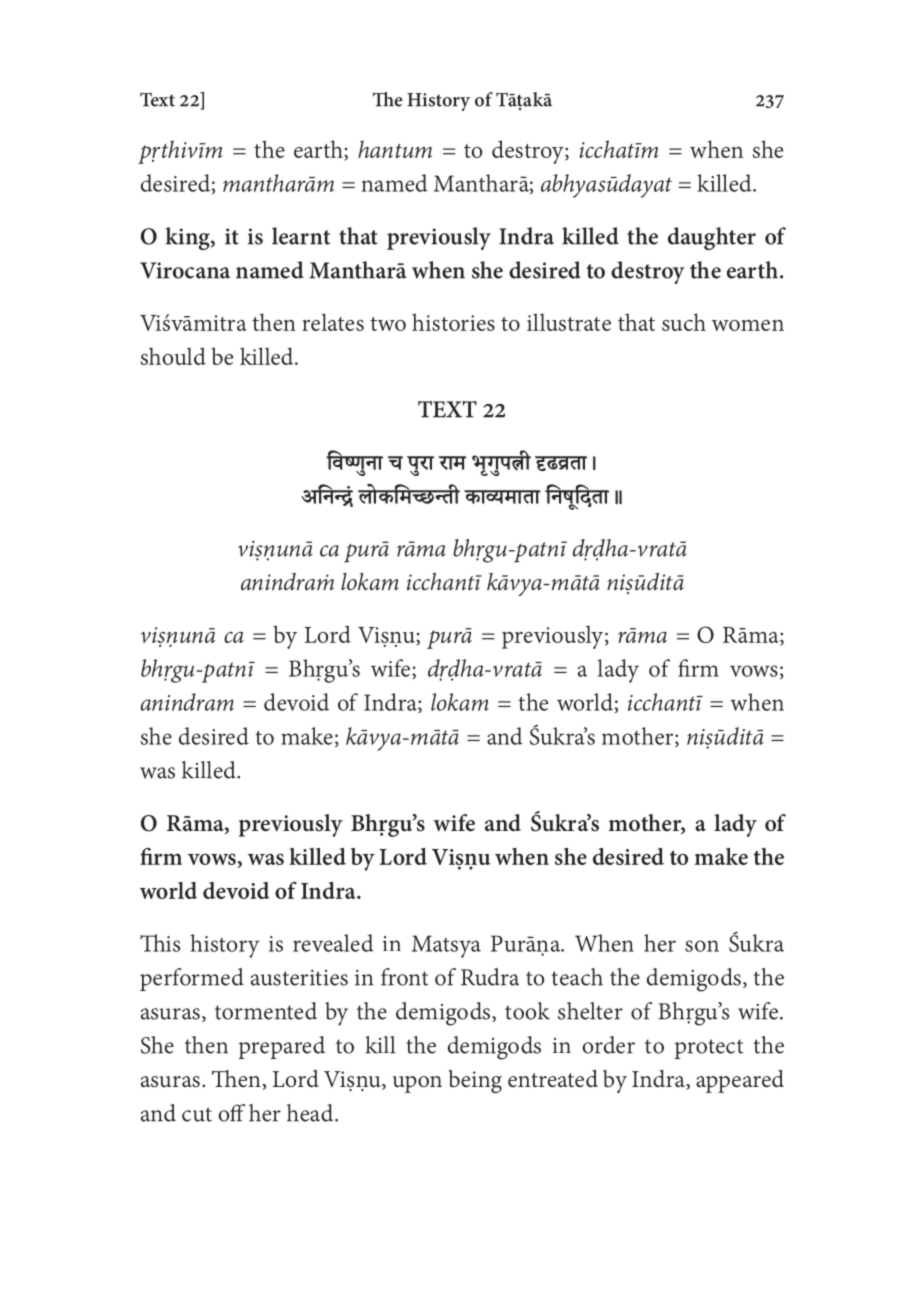 This document has height=1308, width=924. I want to click on Matsya, so click(446, 946).
